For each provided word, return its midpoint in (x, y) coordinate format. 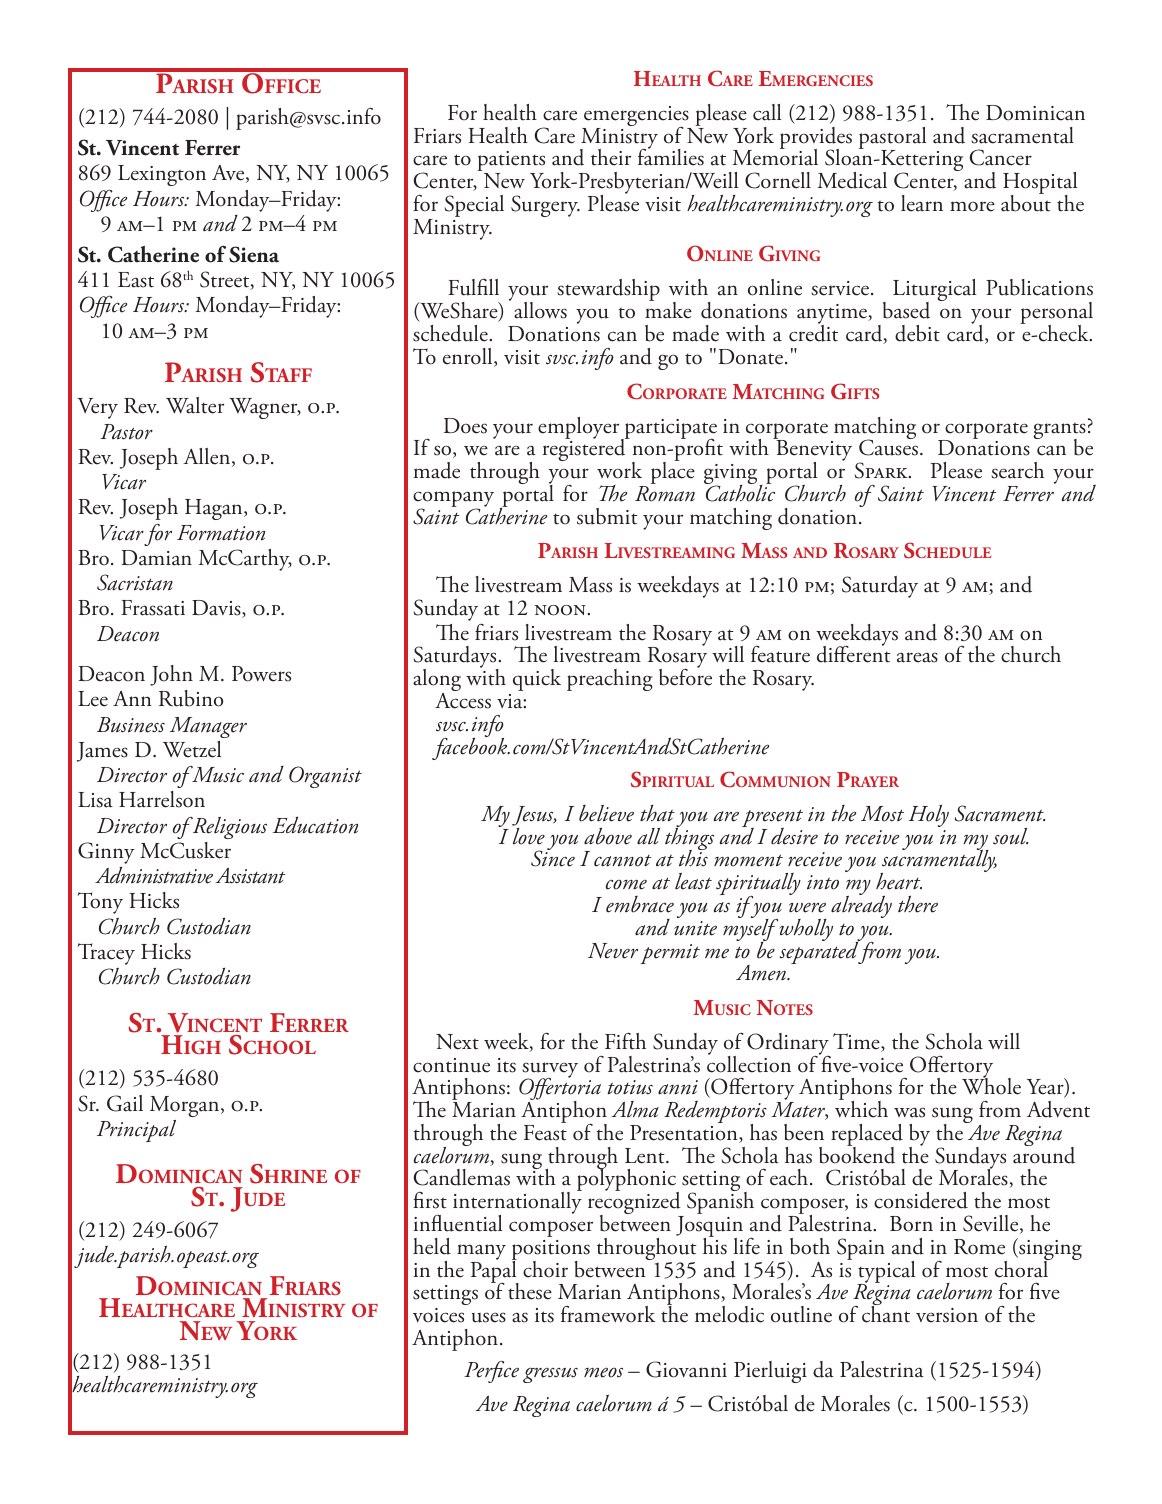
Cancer (1000, 157)
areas (917, 657)
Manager (208, 727)
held (432, 1246)
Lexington (162, 175)
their (611, 157)
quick (537, 680)
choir (545, 1269)
